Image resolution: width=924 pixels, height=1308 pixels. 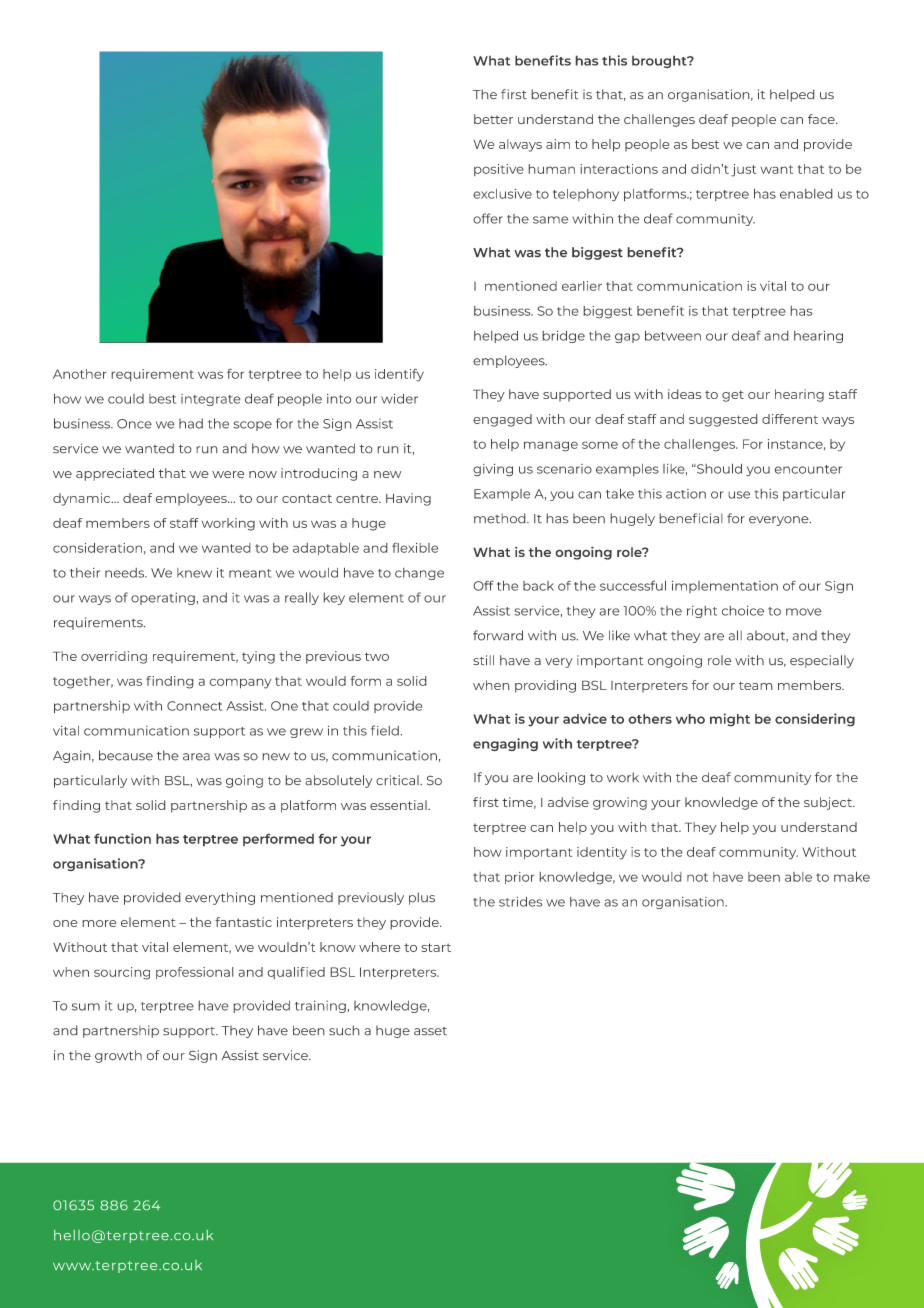 I want to click on aim, so click(x=558, y=144).
